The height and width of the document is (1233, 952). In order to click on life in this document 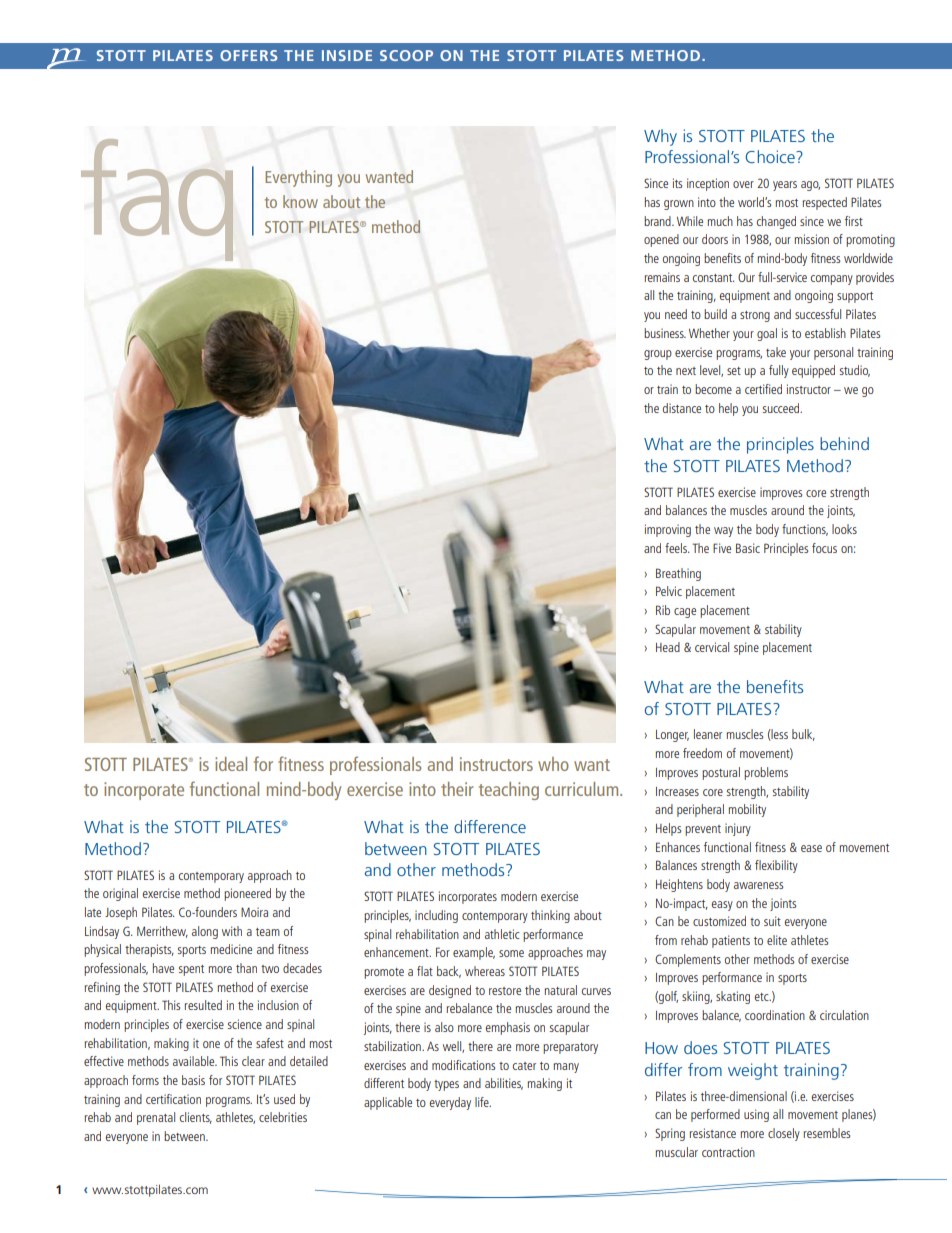, I will do `click(483, 1102)`.
